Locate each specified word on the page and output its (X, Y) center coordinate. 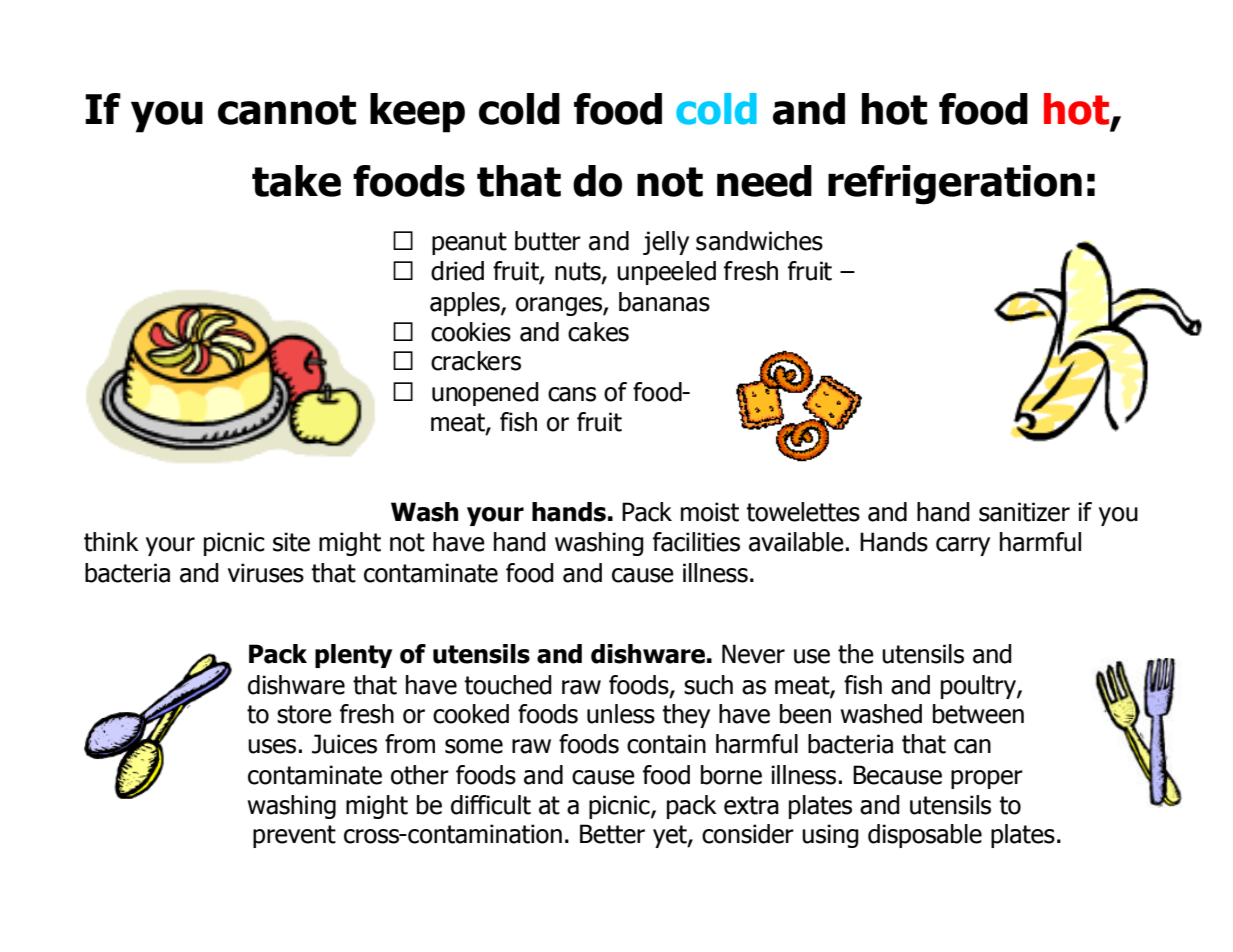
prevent (294, 836)
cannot (287, 110)
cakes (598, 332)
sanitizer (1024, 512)
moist (710, 512)
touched (508, 685)
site (291, 542)
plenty (353, 656)
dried (457, 271)
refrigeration (955, 185)
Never (753, 654)
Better (612, 834)
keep (417, 113)
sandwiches (759, 241)
